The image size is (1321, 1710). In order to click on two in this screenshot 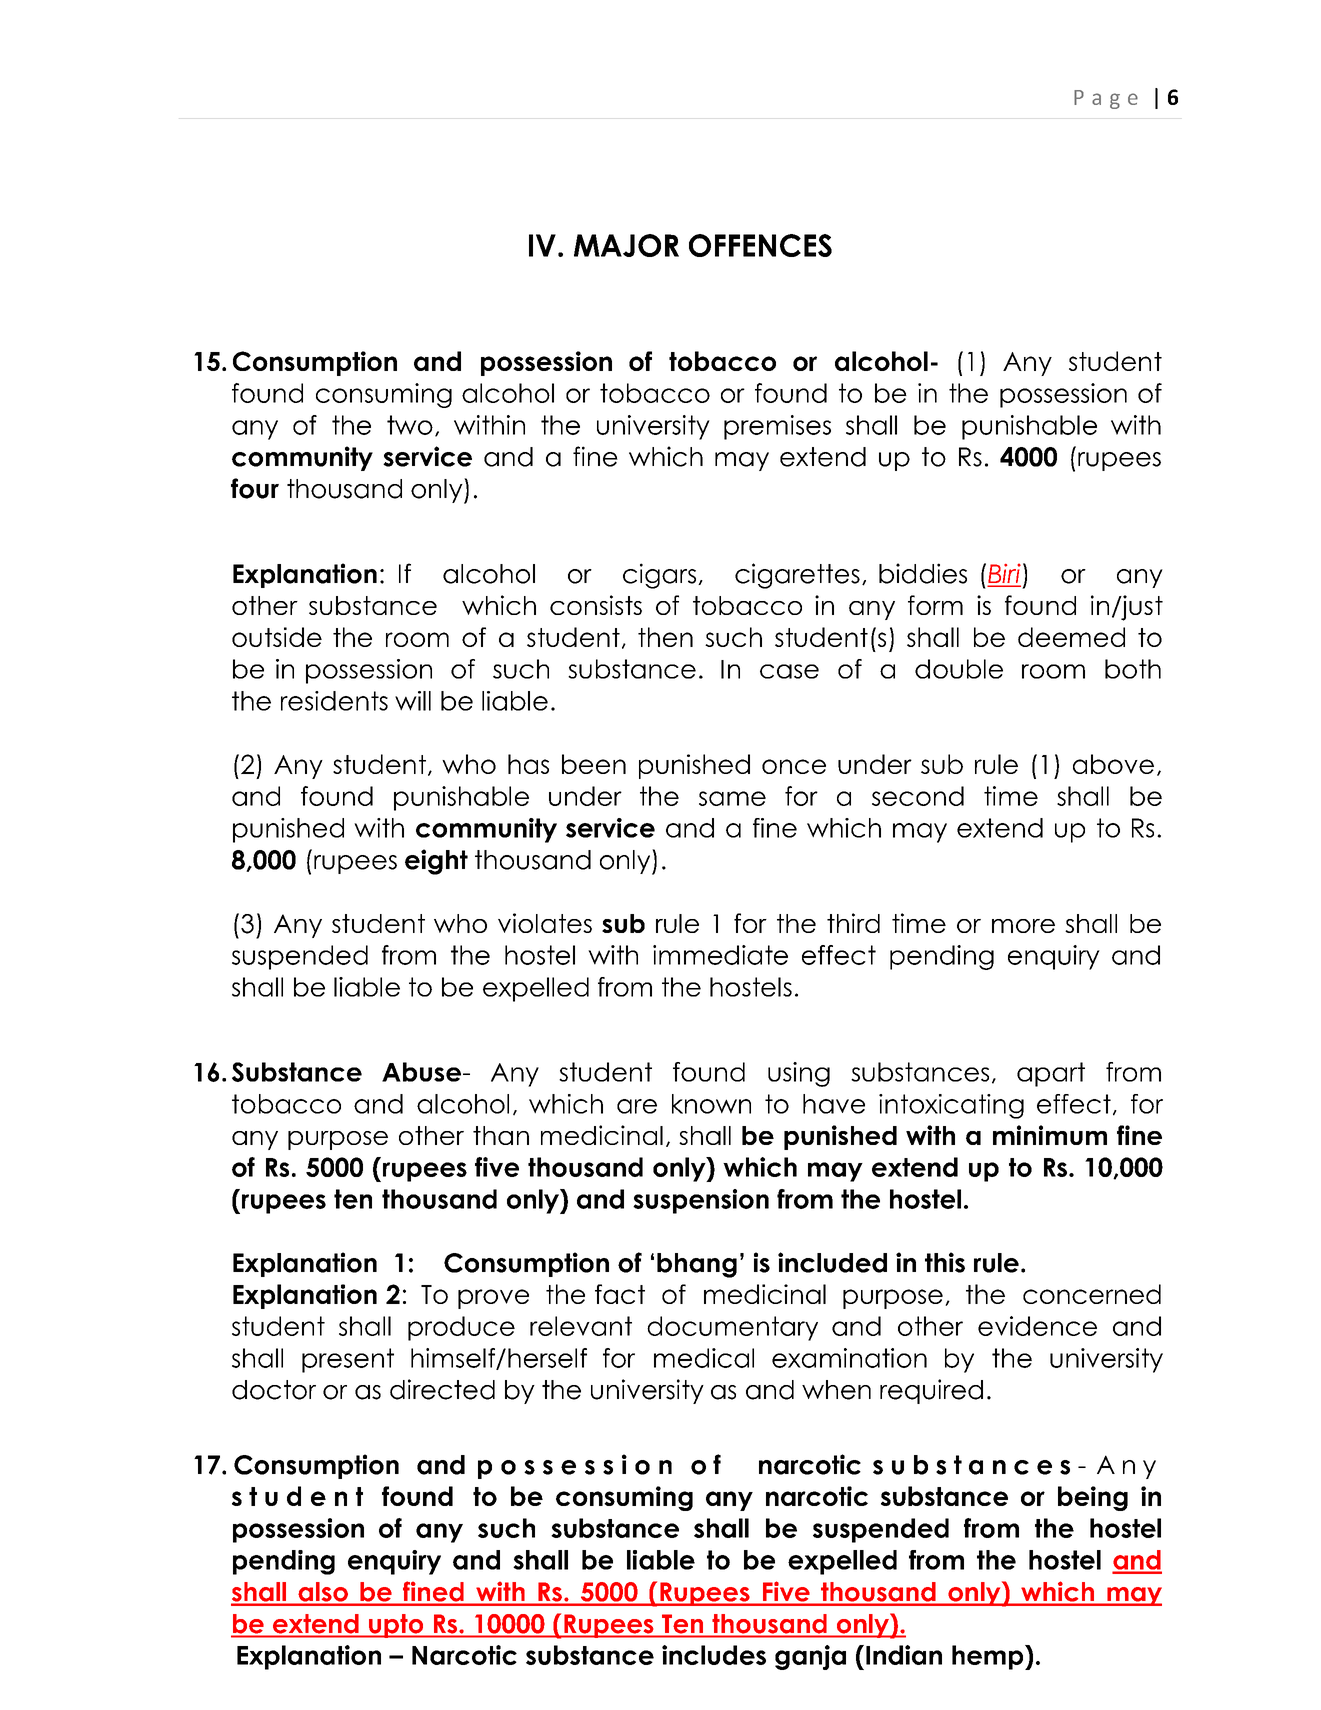, I will do `click(410, 425)`.
